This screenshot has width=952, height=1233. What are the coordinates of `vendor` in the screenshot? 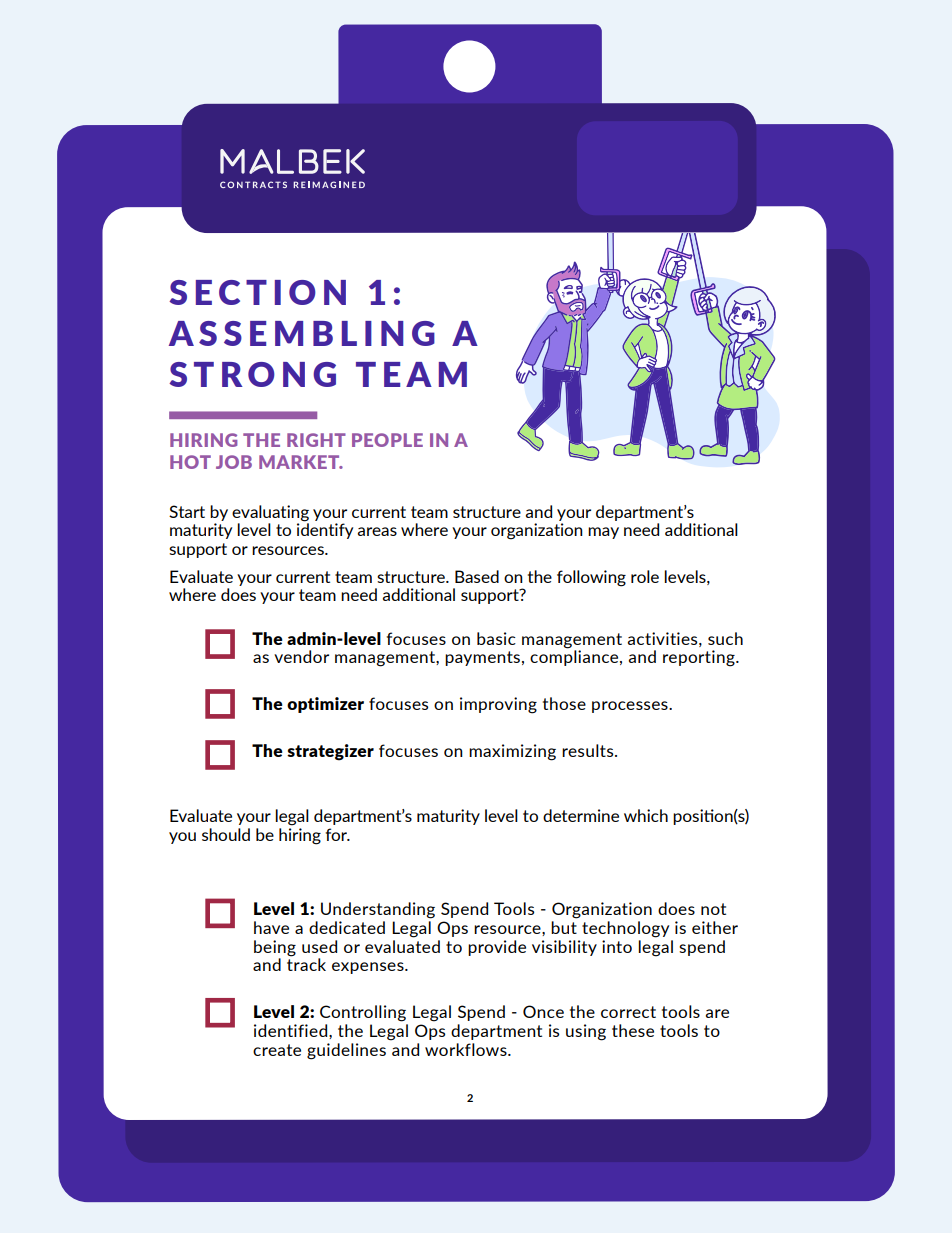 It's located at (301, 656).
